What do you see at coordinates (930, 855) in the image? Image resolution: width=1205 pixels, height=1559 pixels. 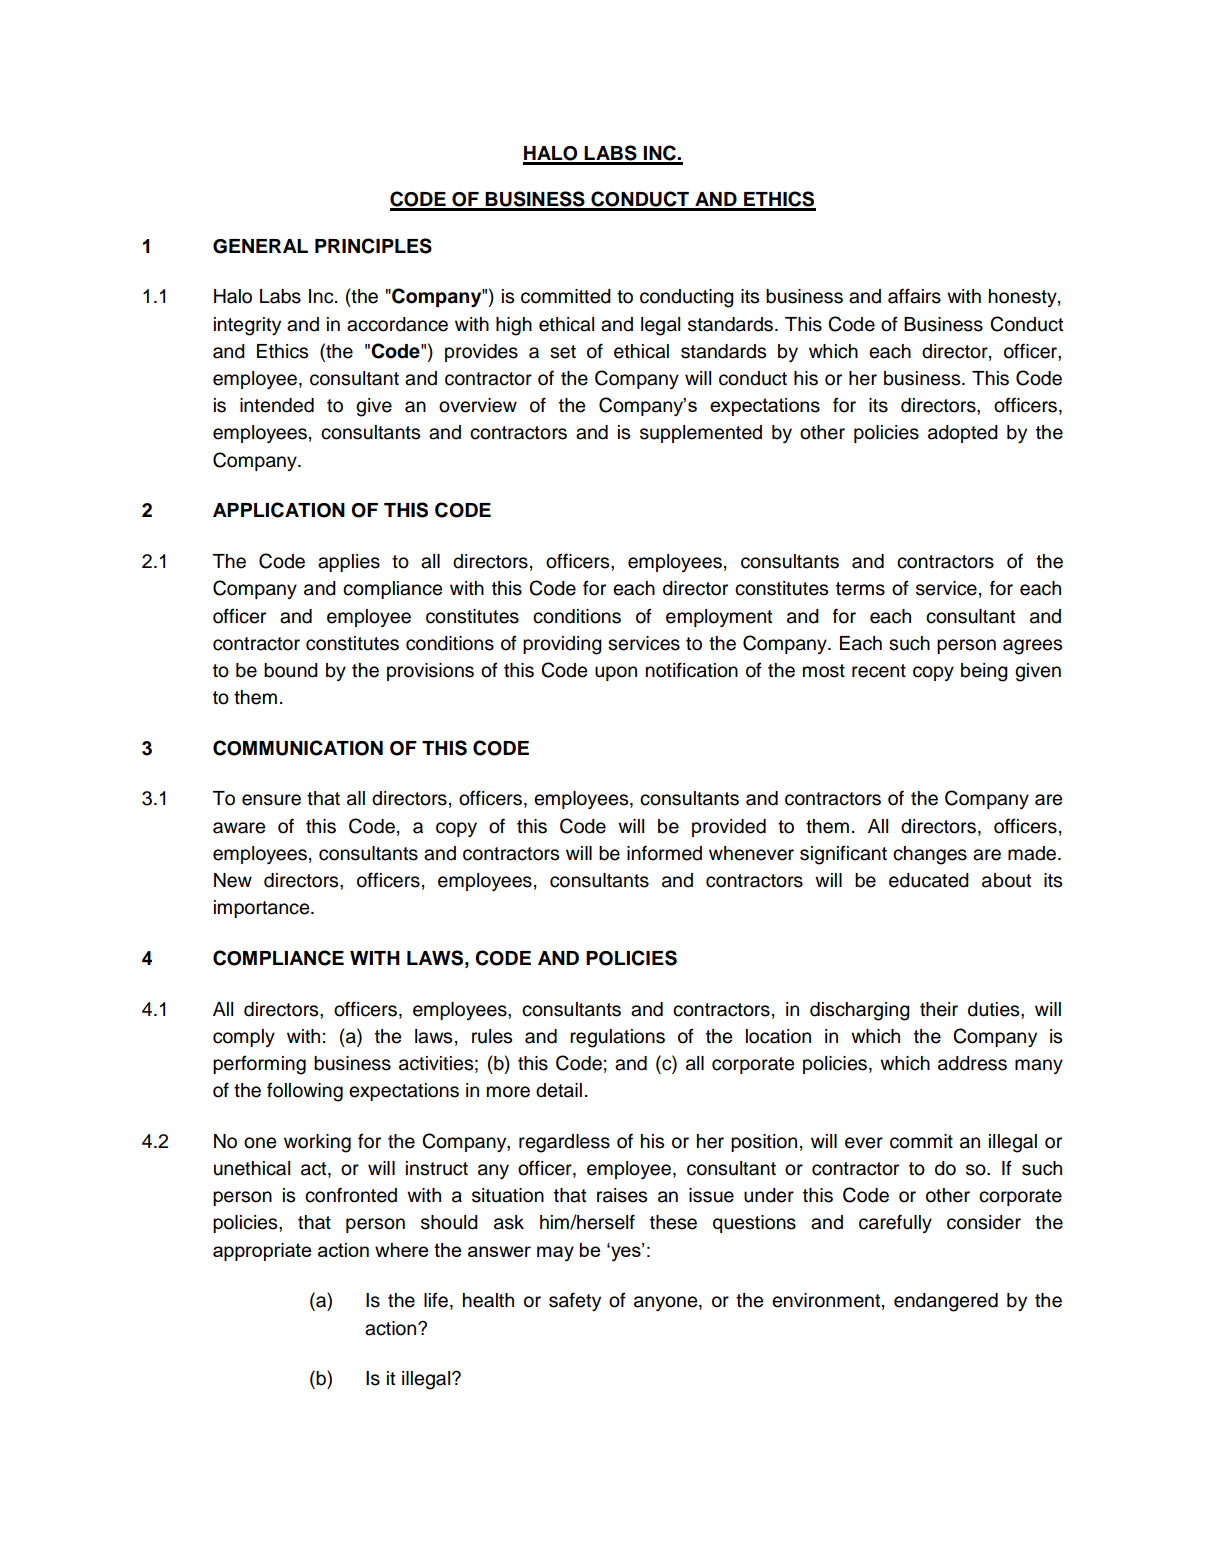 I see `changes` at bounding box center [930, 855].
